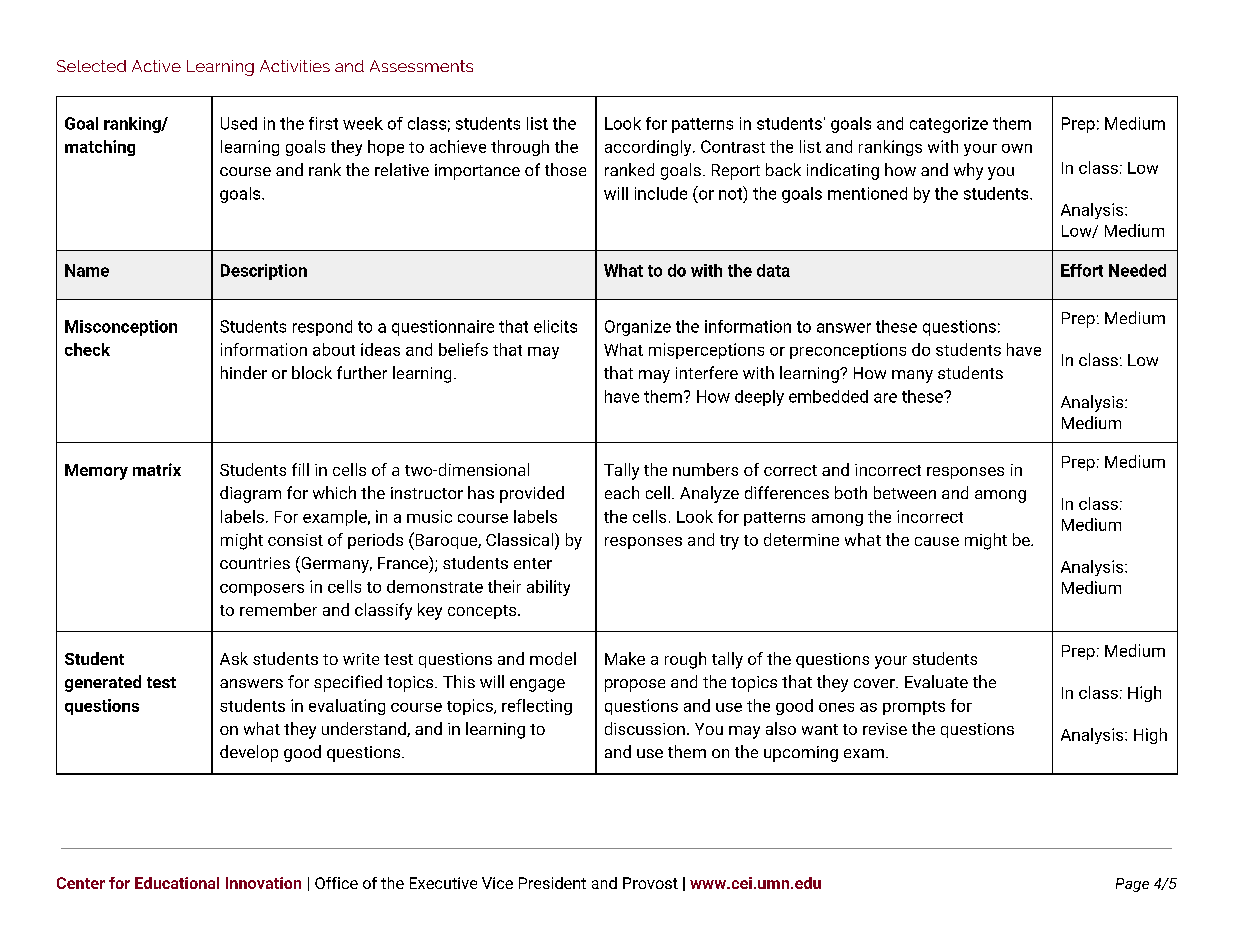 This screenshot has width=1233, height=952. Describe the element at coordinates (848, 351) in the screenshot. I see `preconceptions` at that location.
